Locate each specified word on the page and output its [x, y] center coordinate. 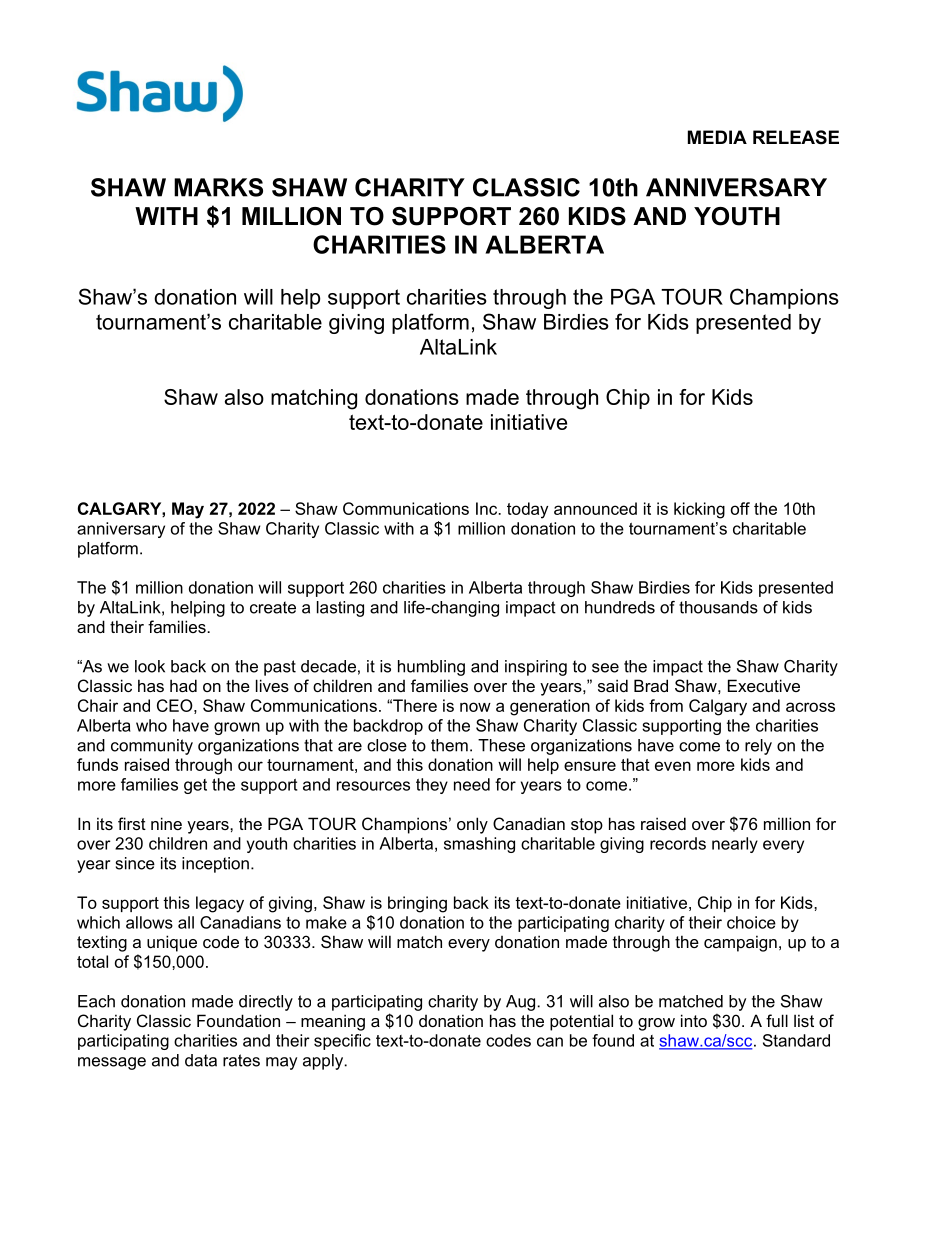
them [449, 745]
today [527, 510]
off [740, 508]
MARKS [218, 187]
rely [758, 747]
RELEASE [796, 137]
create [273, 607]
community [152, 747]
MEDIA [717, 137]
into [694, 1020]
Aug [522, 1003]
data [201, 1060]
